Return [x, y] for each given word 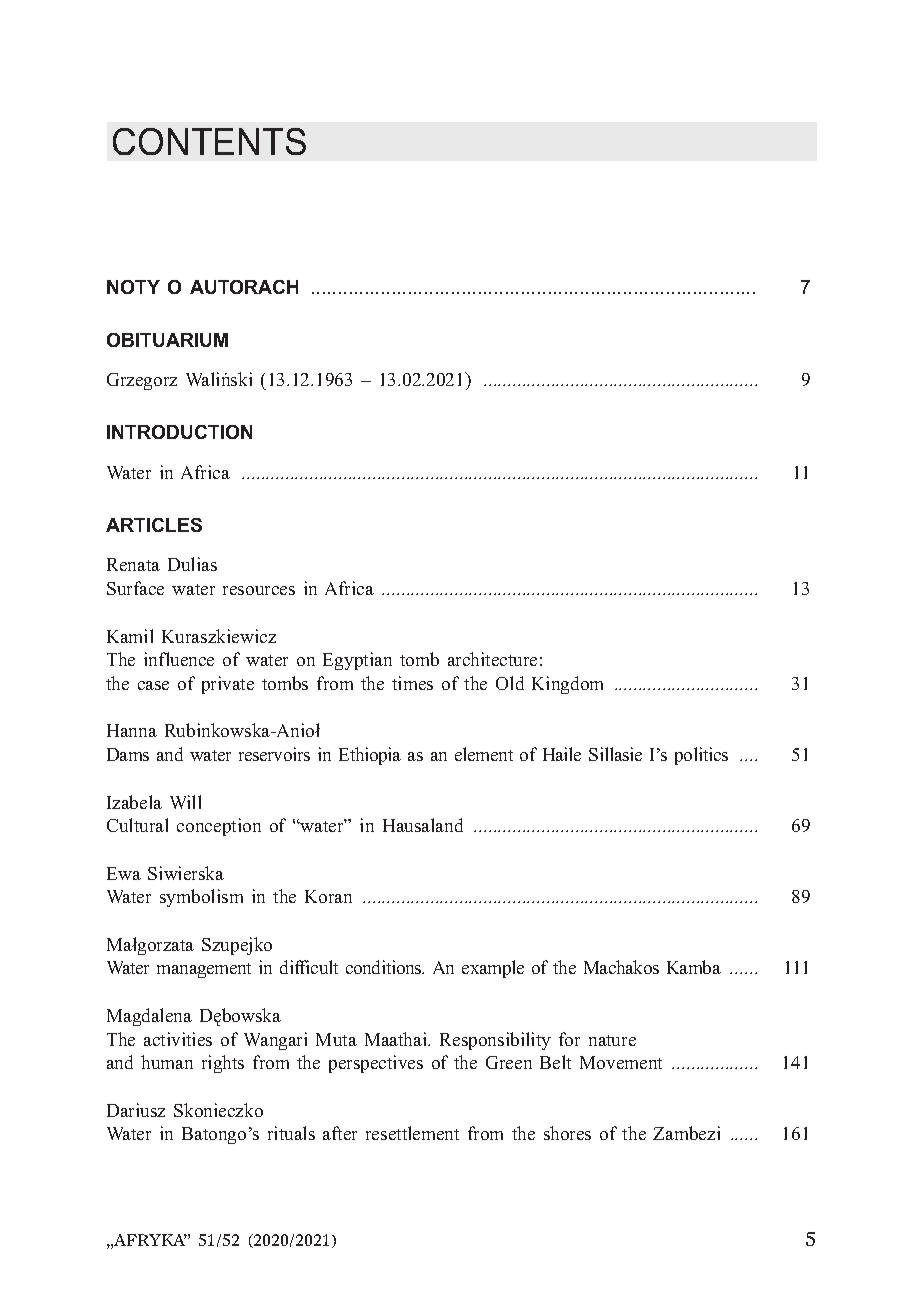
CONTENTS [209, 141]
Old [510, 683]
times [412, 683]
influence [179, 659]
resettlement [412, 1133]
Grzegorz [142, 381]
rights [223, 1064]
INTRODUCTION [179, 432]
